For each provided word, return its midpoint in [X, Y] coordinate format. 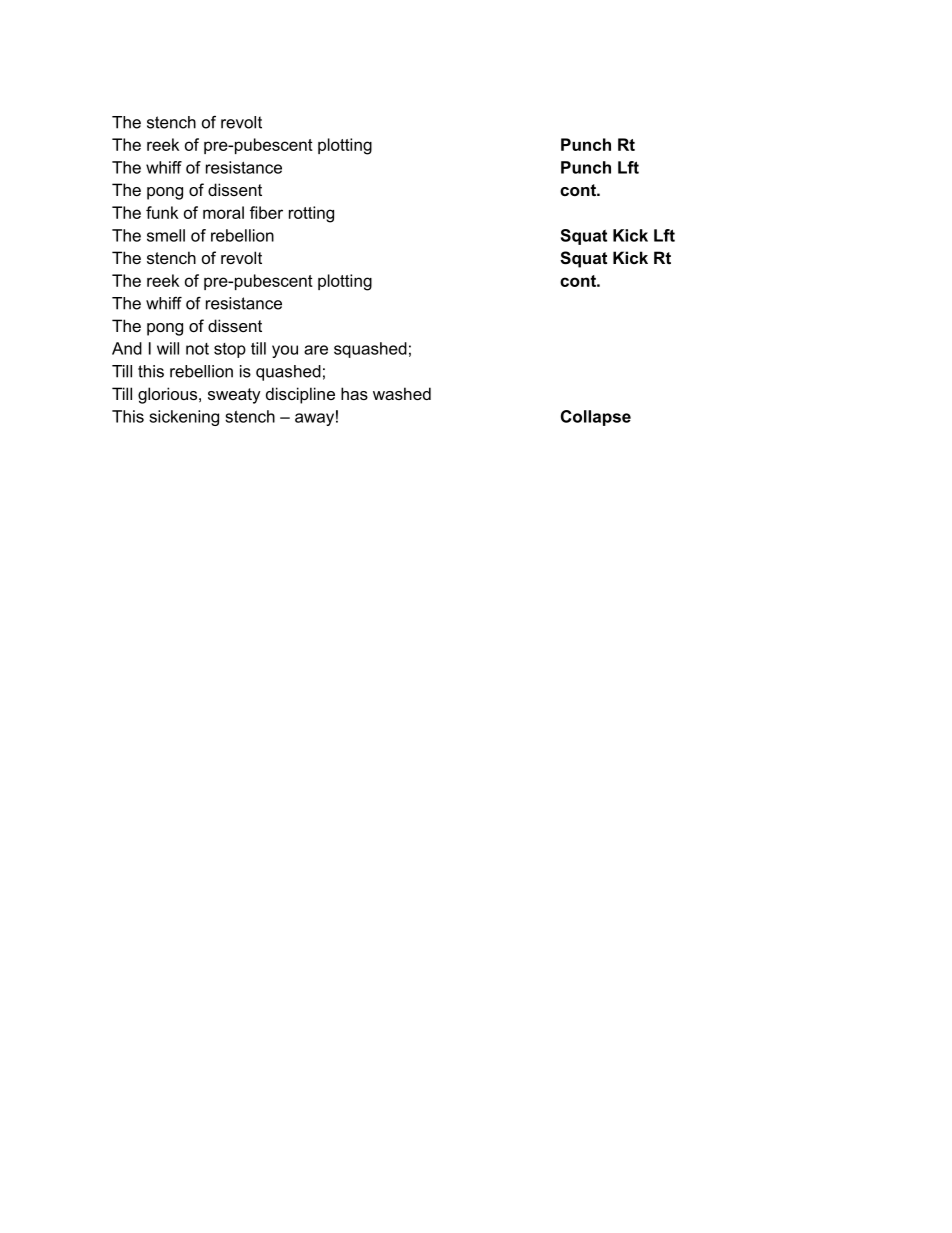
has [354, 393]
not [197, 349]
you [285, 351]
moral [223, 212]
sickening [184, 418]
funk [162, 212]
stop [230, 350]
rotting [311, 214]
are [316, 350]
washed [402, 393]
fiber [266, 212]
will [168, 348]
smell [166, 235]
